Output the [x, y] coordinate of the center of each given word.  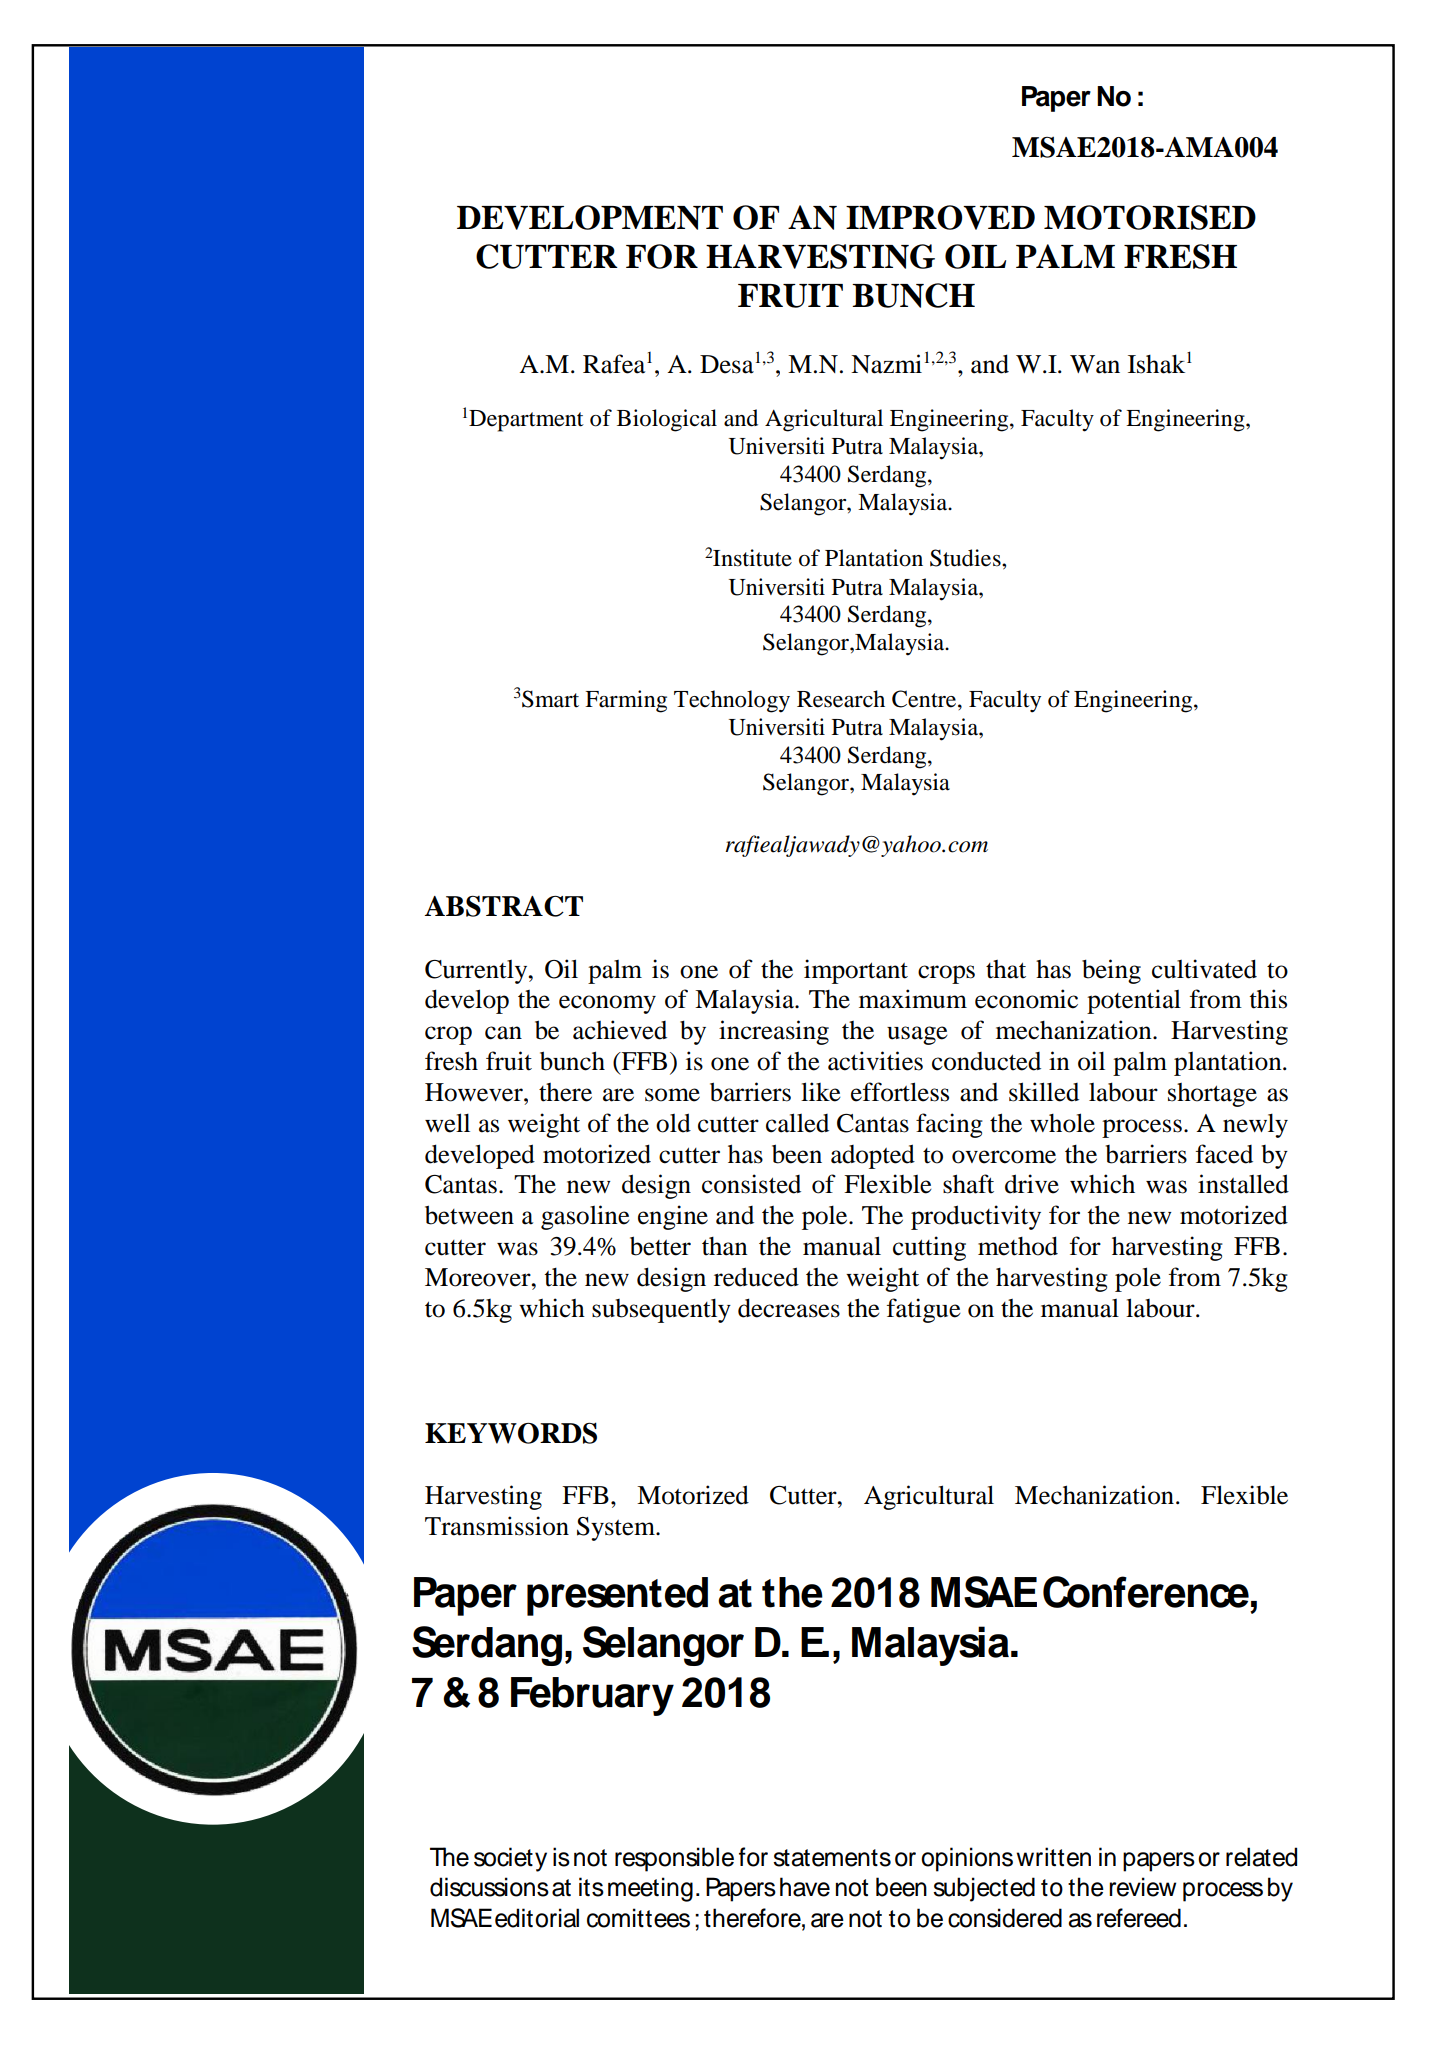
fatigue [924, 1310]
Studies [966, 558]
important [856, 971]
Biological [667, 420]
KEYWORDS [511, 1433]
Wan [1095, 364]
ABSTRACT [504, 906]
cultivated [1204, 969]
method [1018, 1246]
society [510, 1859]
